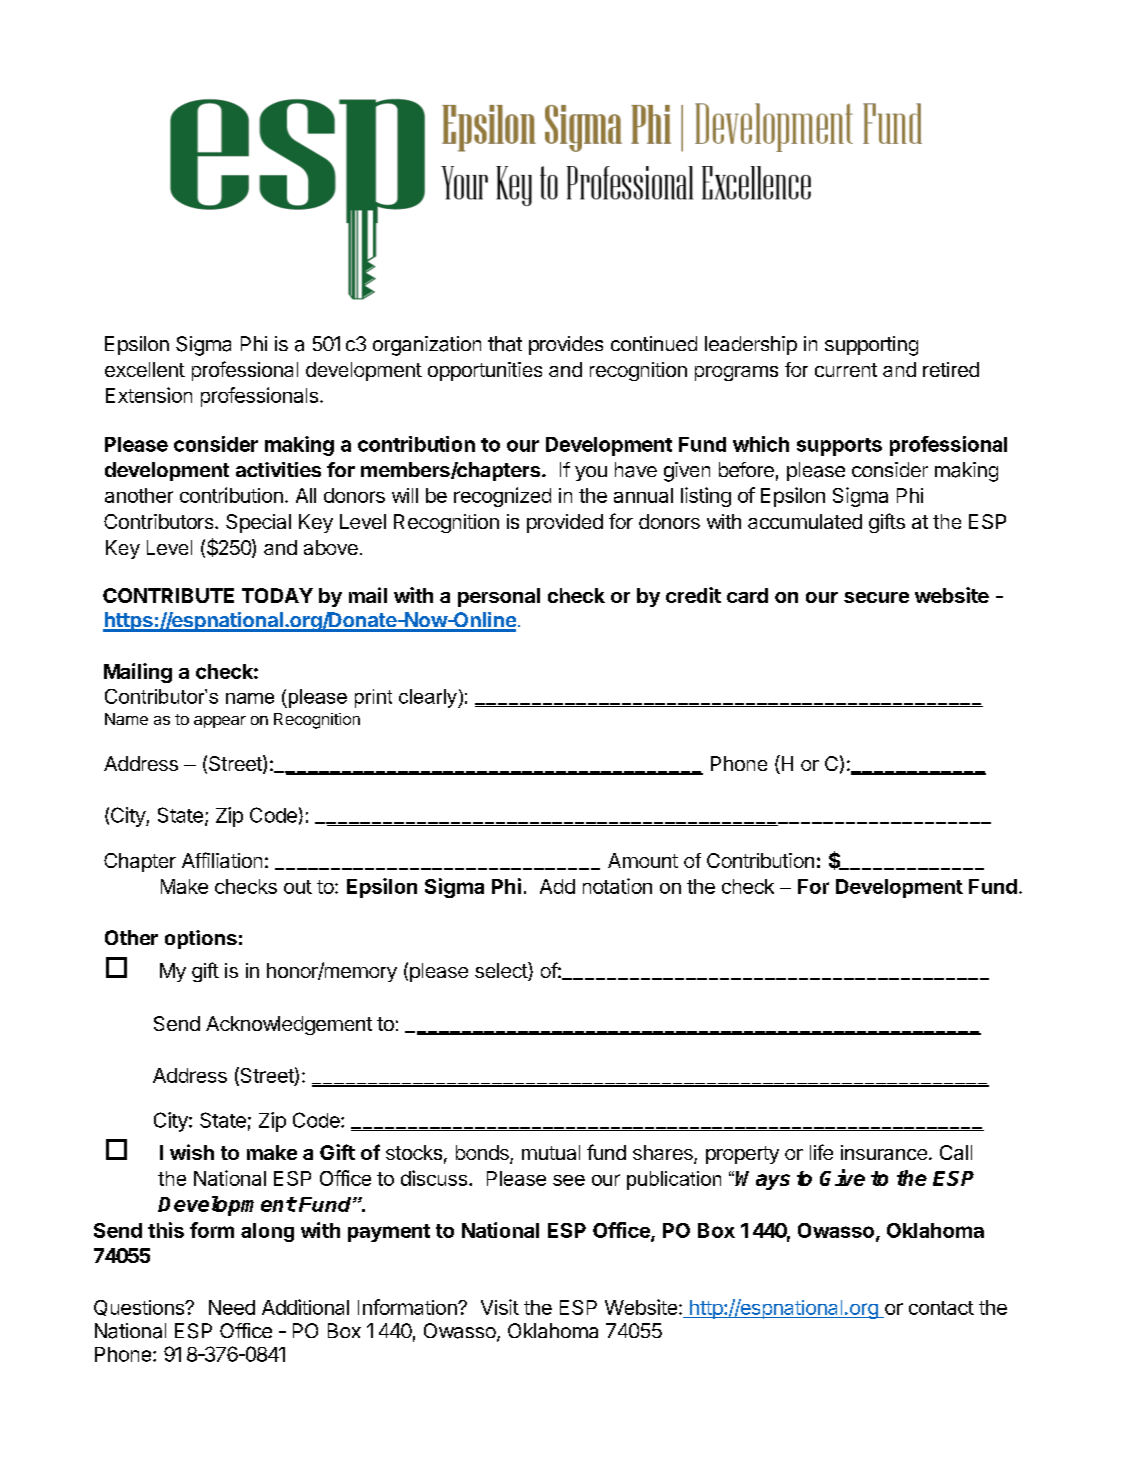 This screenshot has height=1461, width=1129. What do you see at coordinates (566, 345) in the screenshot?
I see `provides` at bounding box center [566, 345].
